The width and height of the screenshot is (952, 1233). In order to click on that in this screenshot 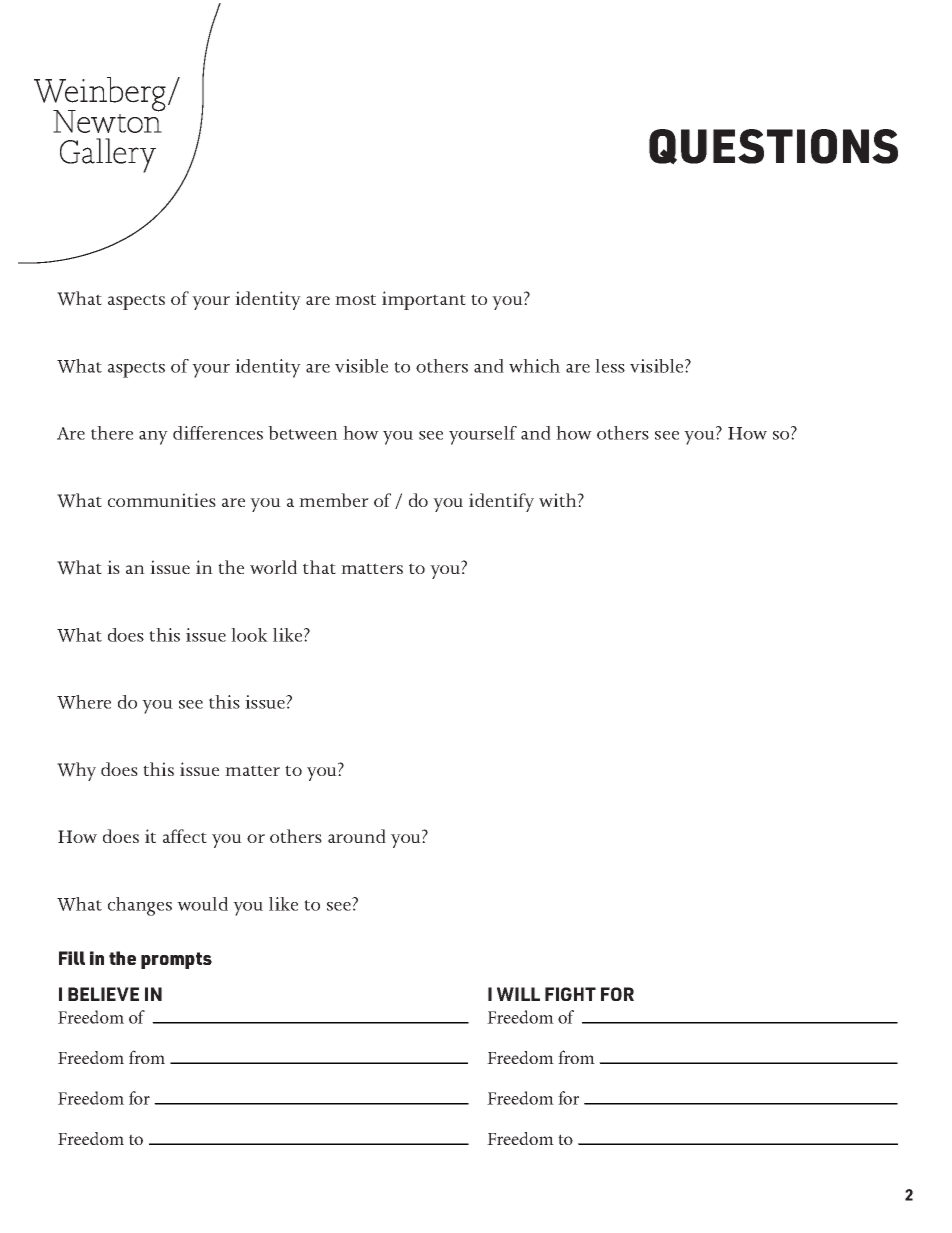, I will do `click(319, 567)`.
